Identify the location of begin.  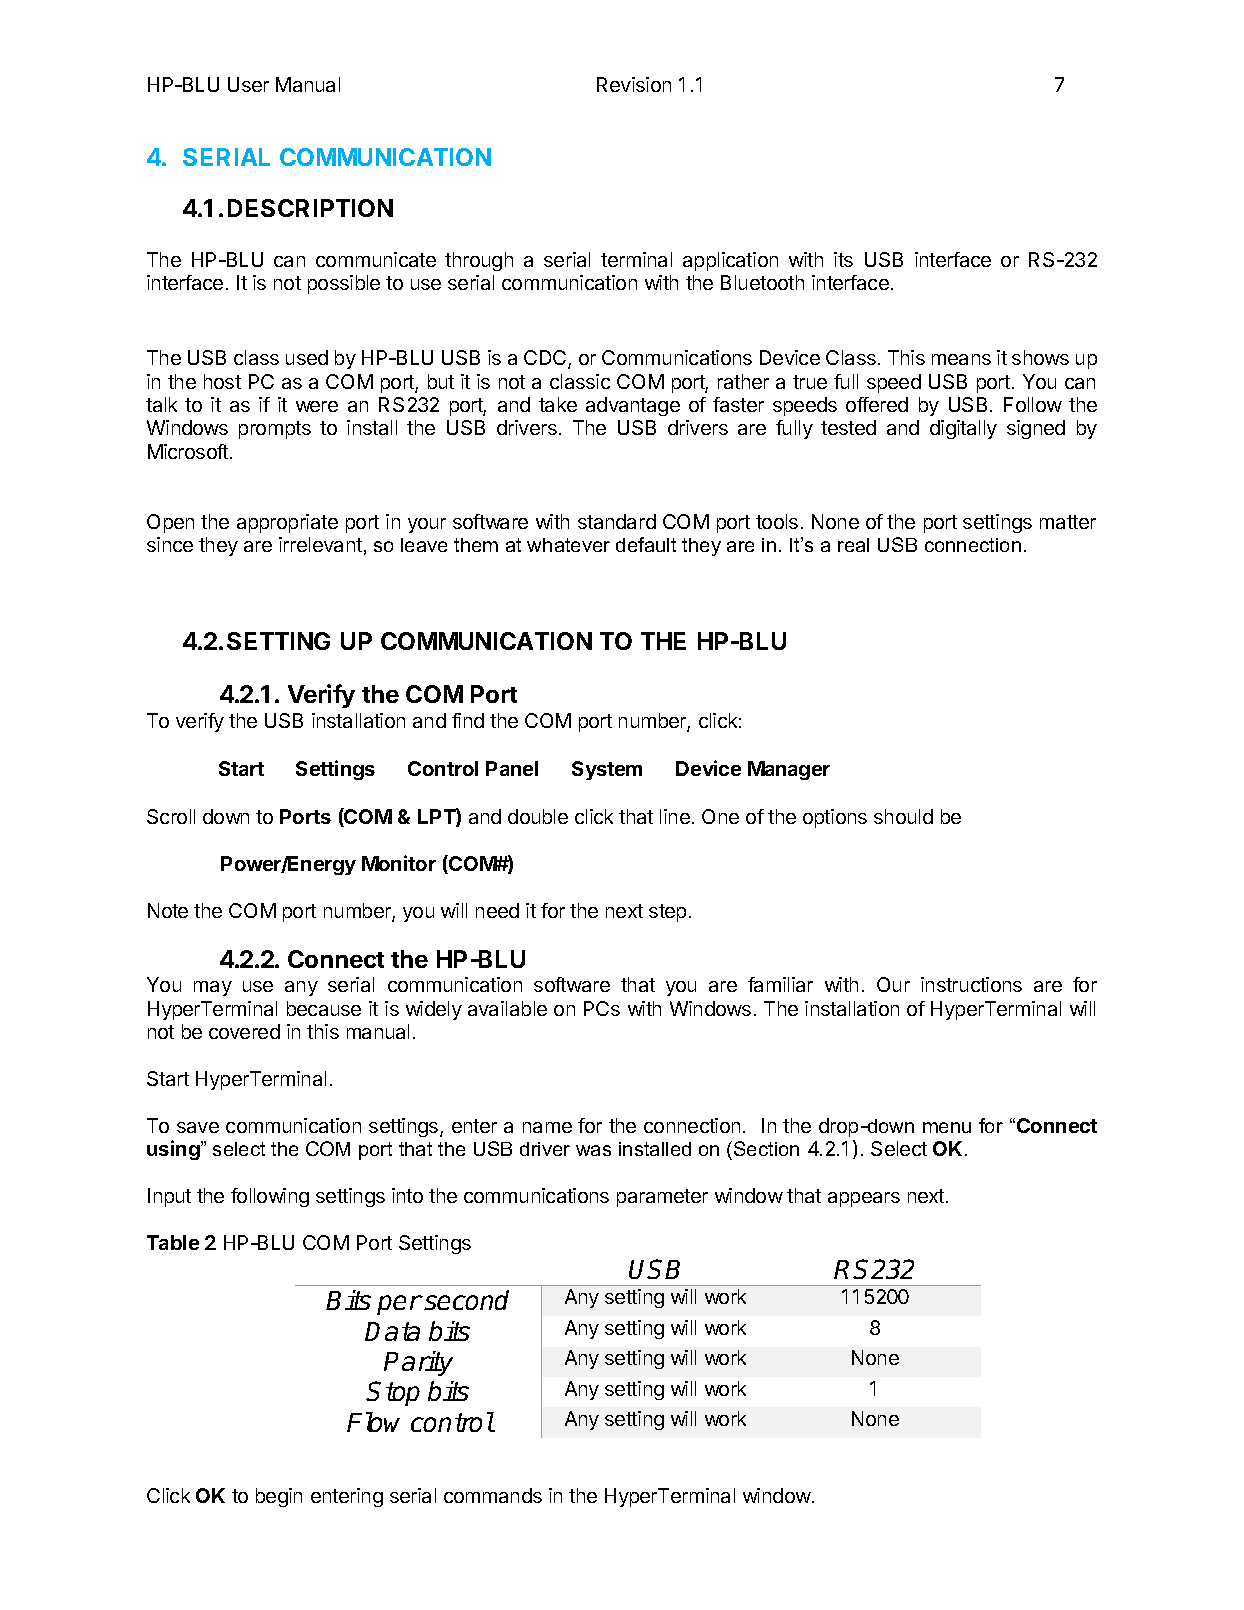
(279, 1497).
